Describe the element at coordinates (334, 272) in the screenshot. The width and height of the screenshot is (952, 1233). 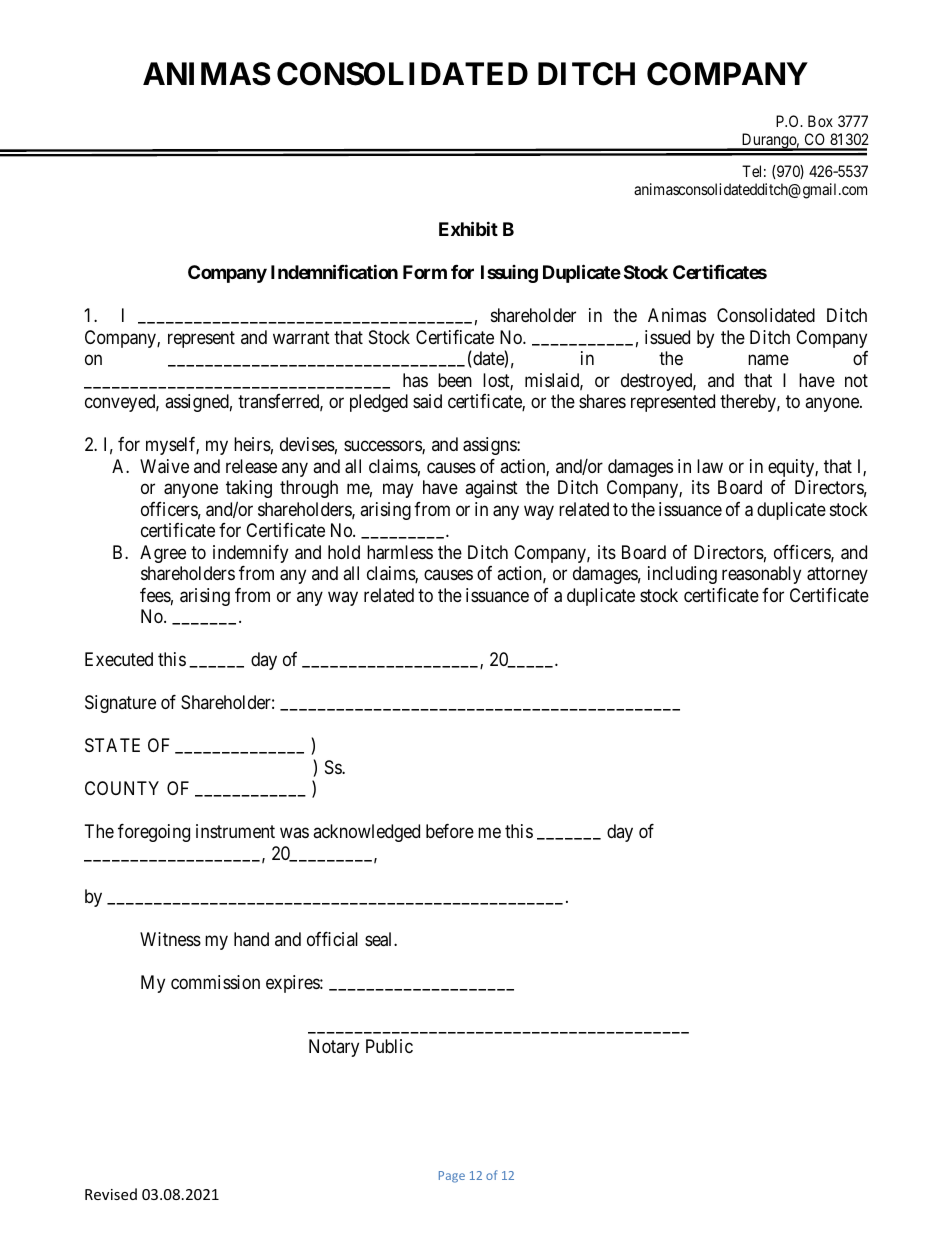
I see `Indemnification` at that location.
